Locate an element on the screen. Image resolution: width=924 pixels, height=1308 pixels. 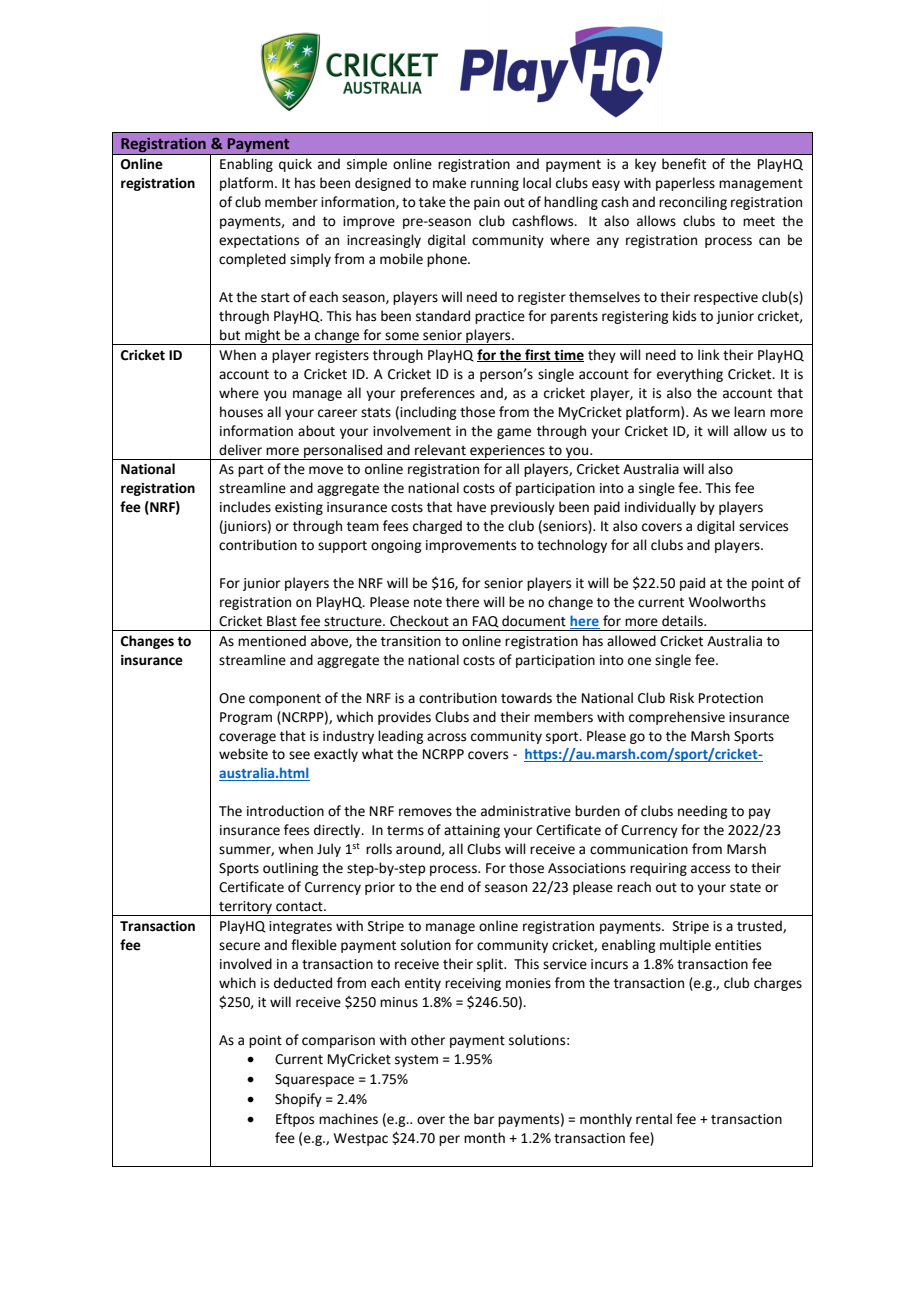
quick is located at coordinates (295, 165).
